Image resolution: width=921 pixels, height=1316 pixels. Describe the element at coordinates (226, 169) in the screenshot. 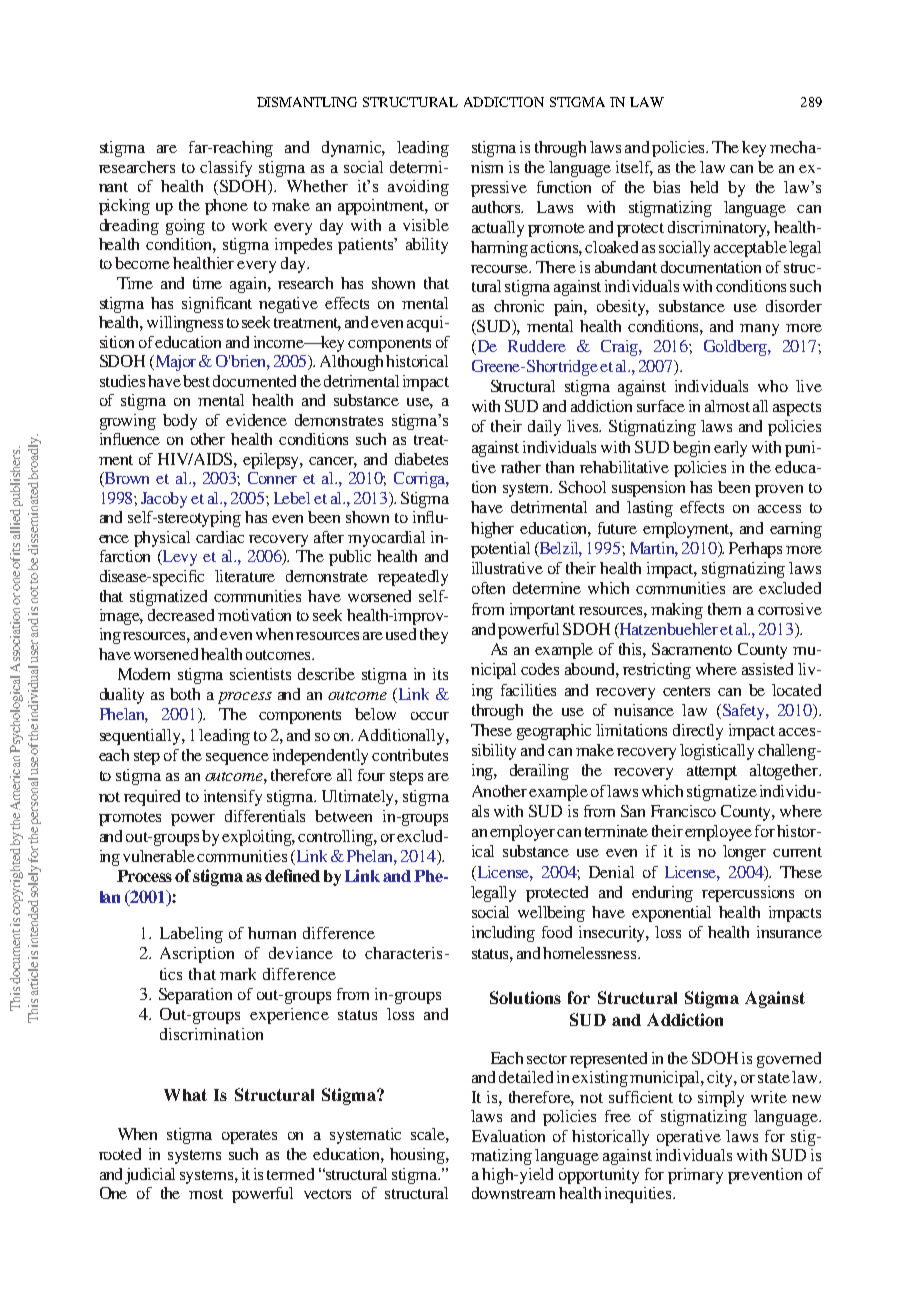

I see `classify` at that location.
